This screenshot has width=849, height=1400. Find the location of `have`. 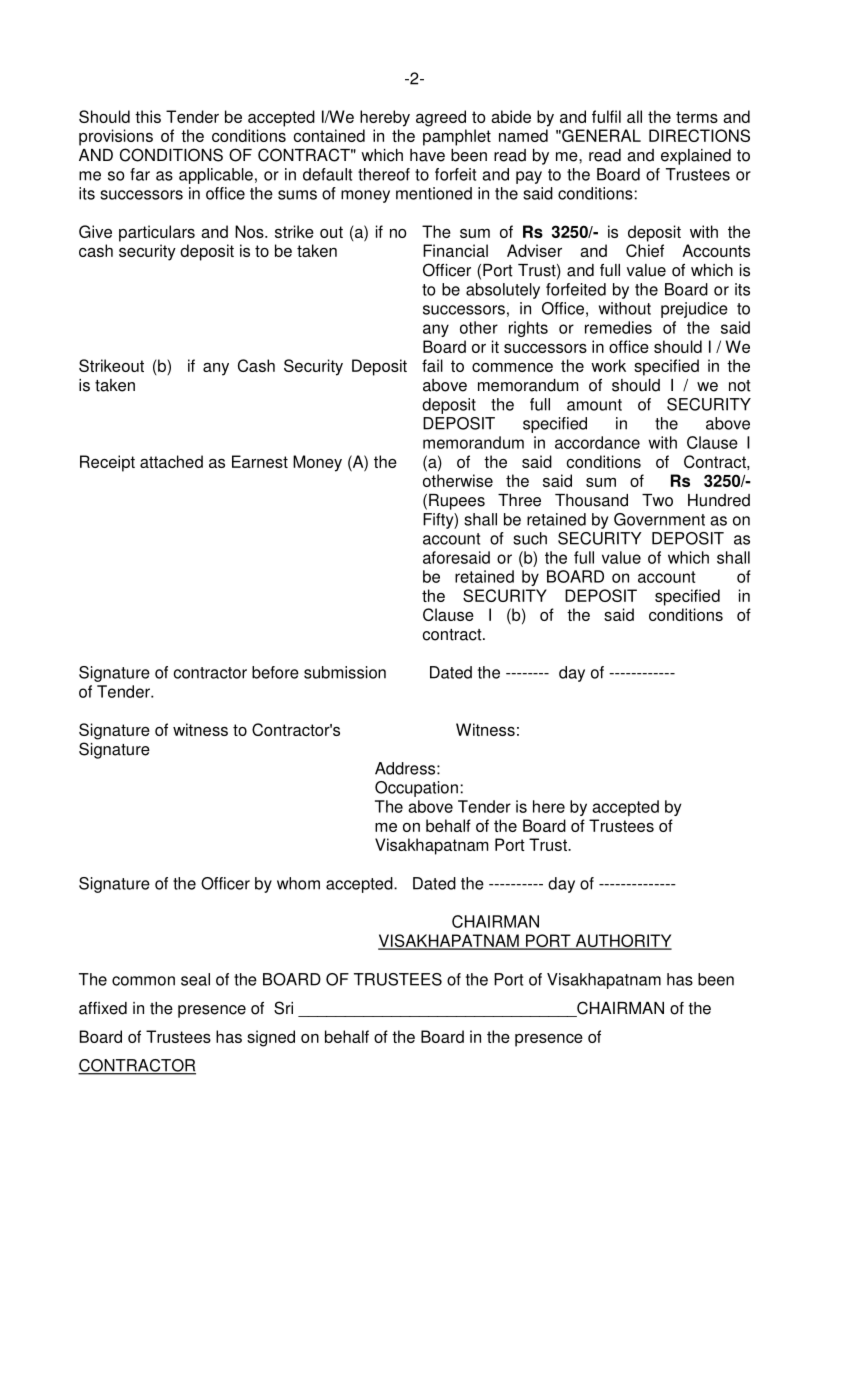

have is located at coordinates (427, 155).
